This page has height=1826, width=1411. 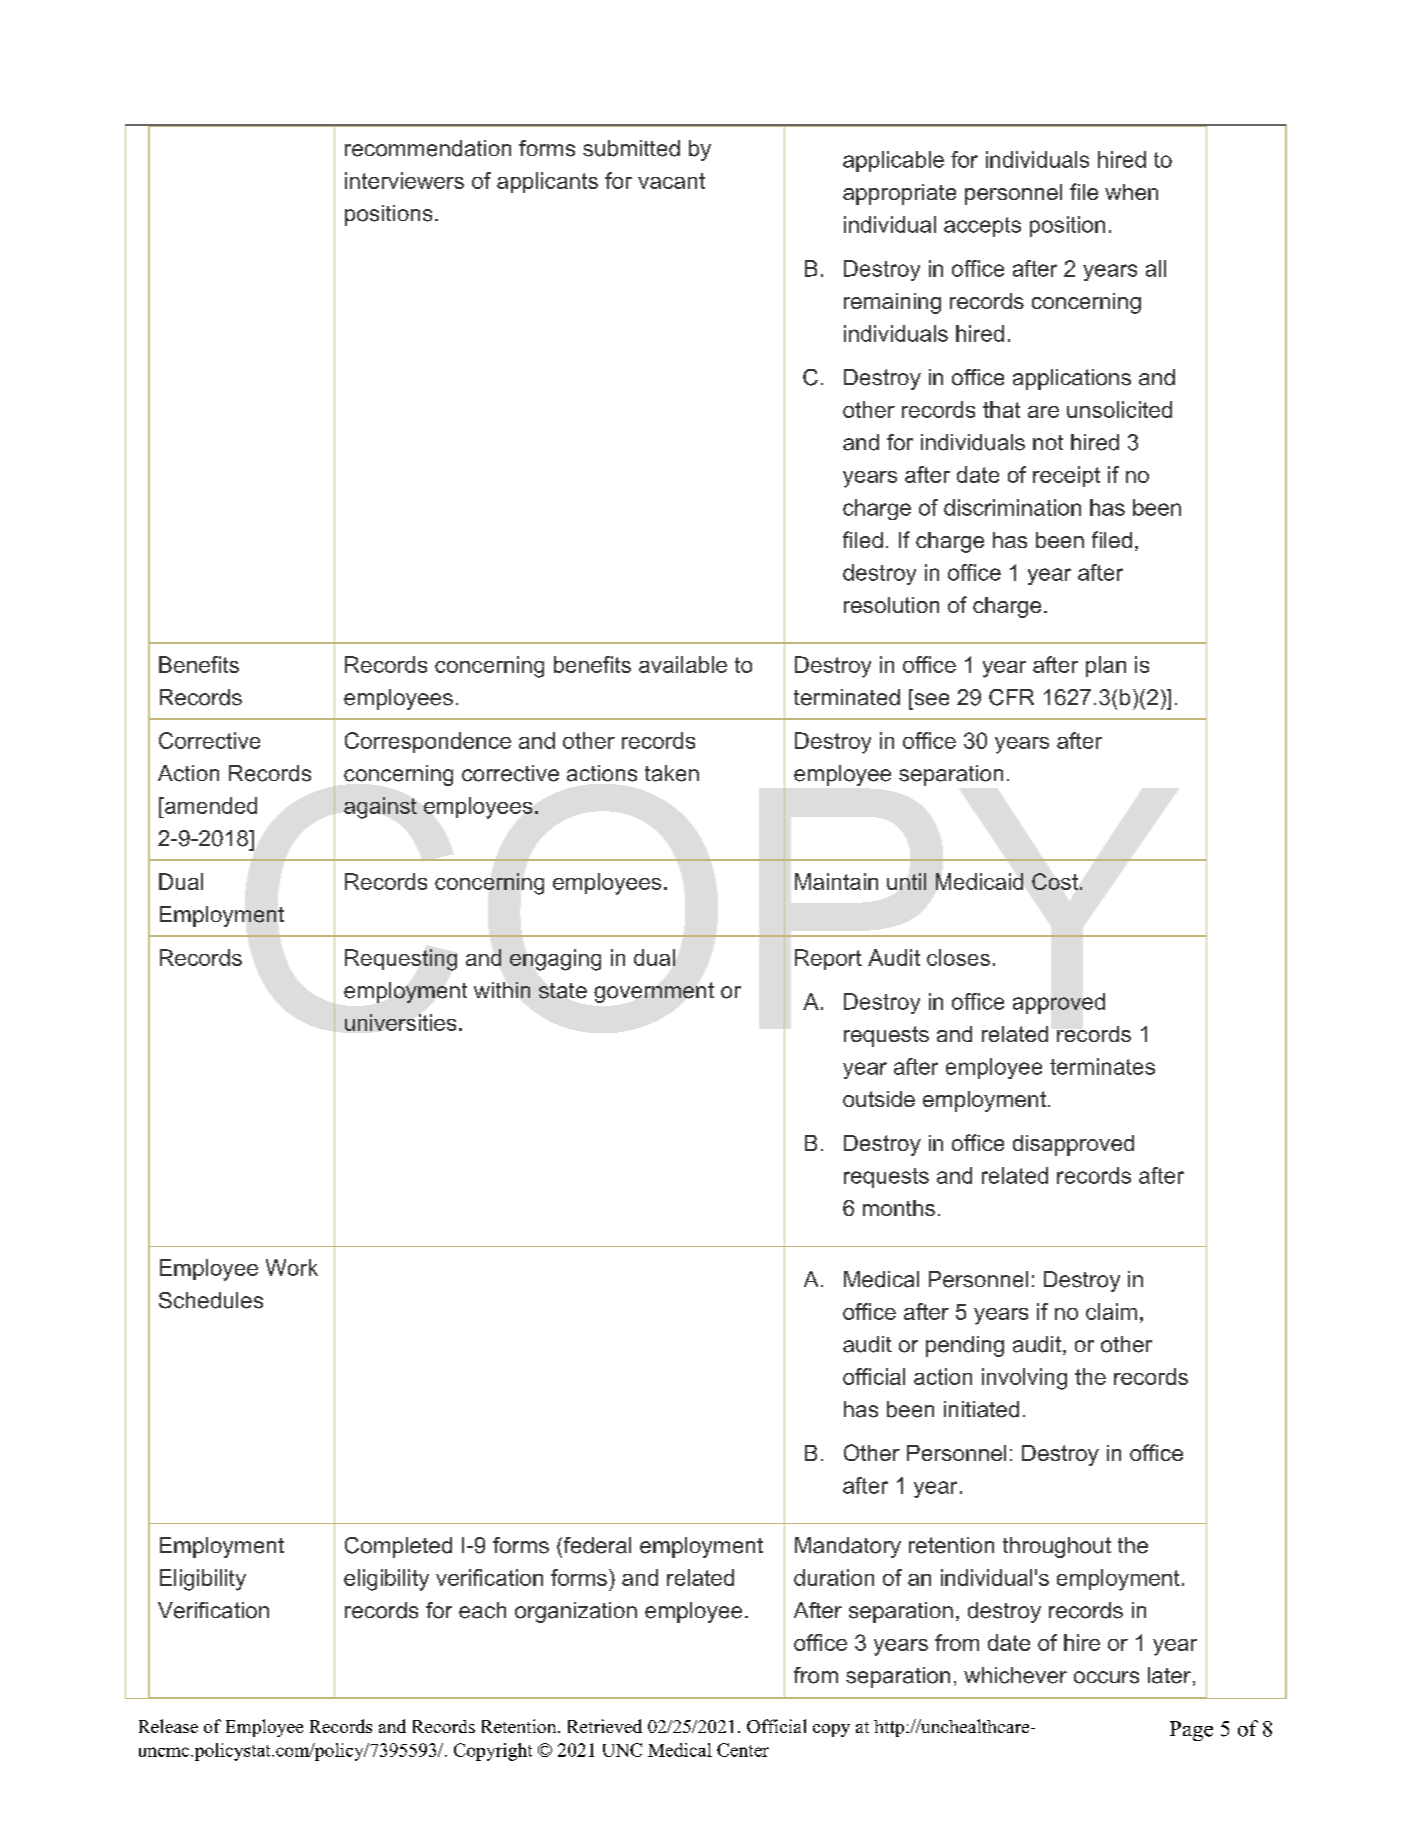 I want to click on Cost, so click(x=1055, y=881).
